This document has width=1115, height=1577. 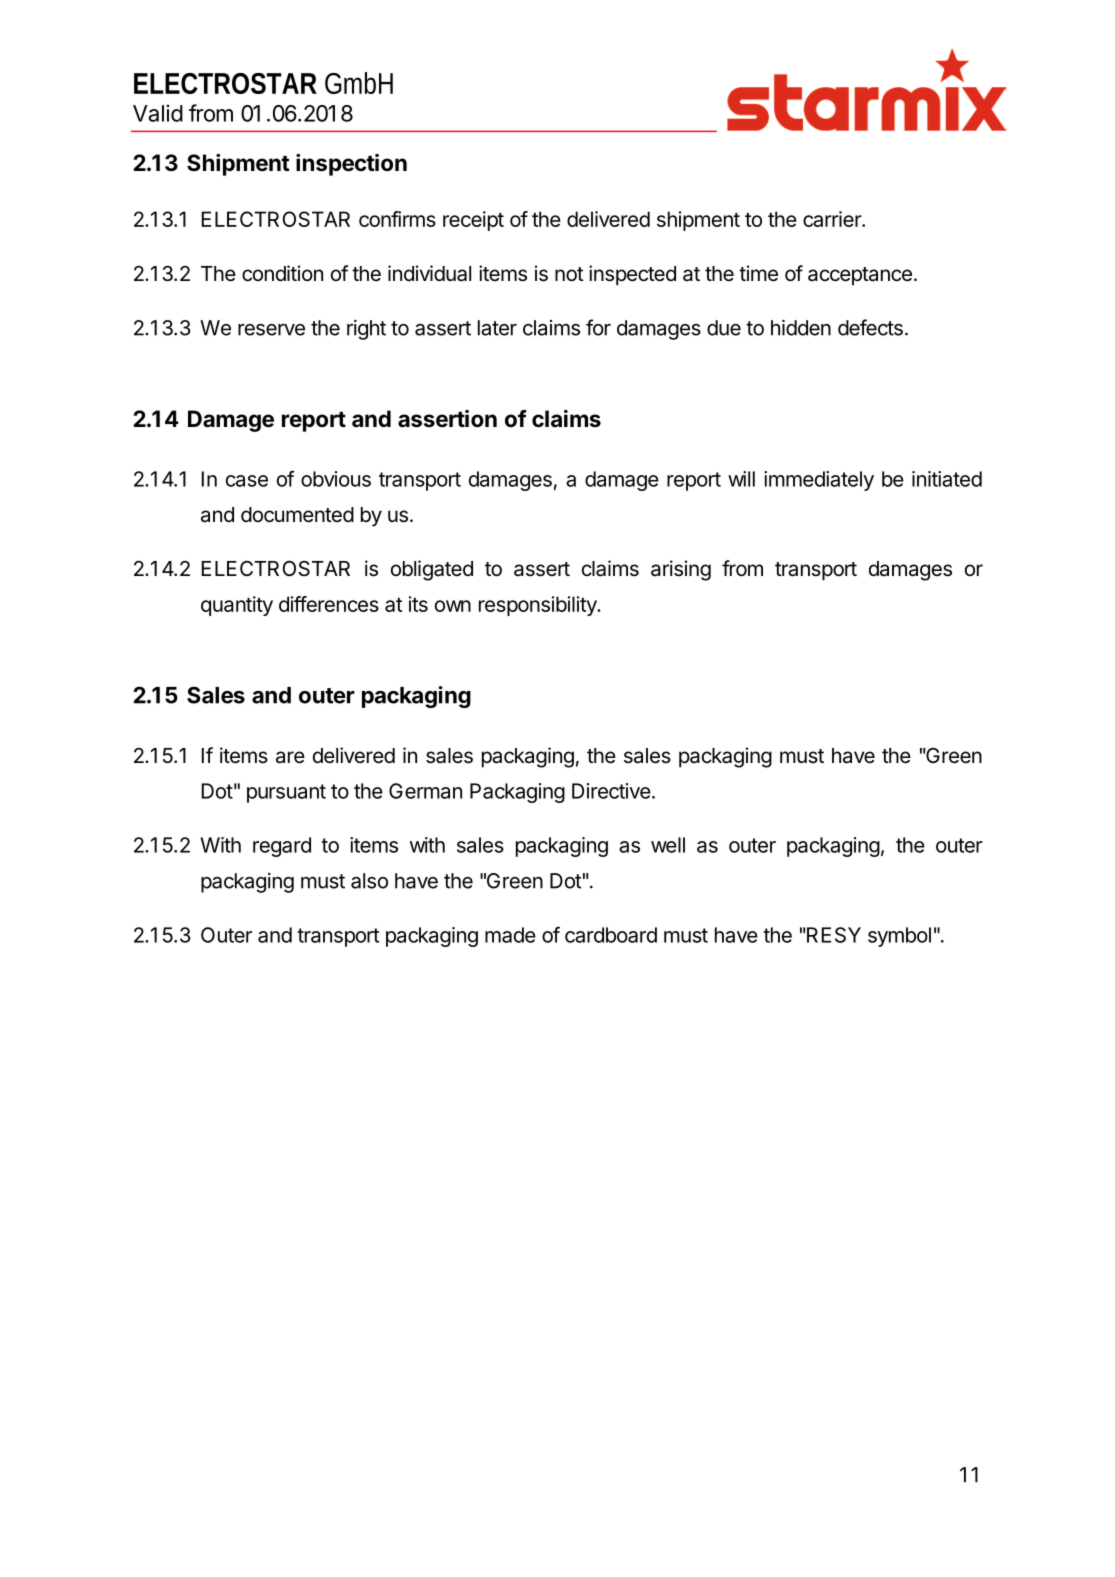 What do you see at coordinates (473, 221) in the document?
I see `receipt` at bounding box center [473, 221].
